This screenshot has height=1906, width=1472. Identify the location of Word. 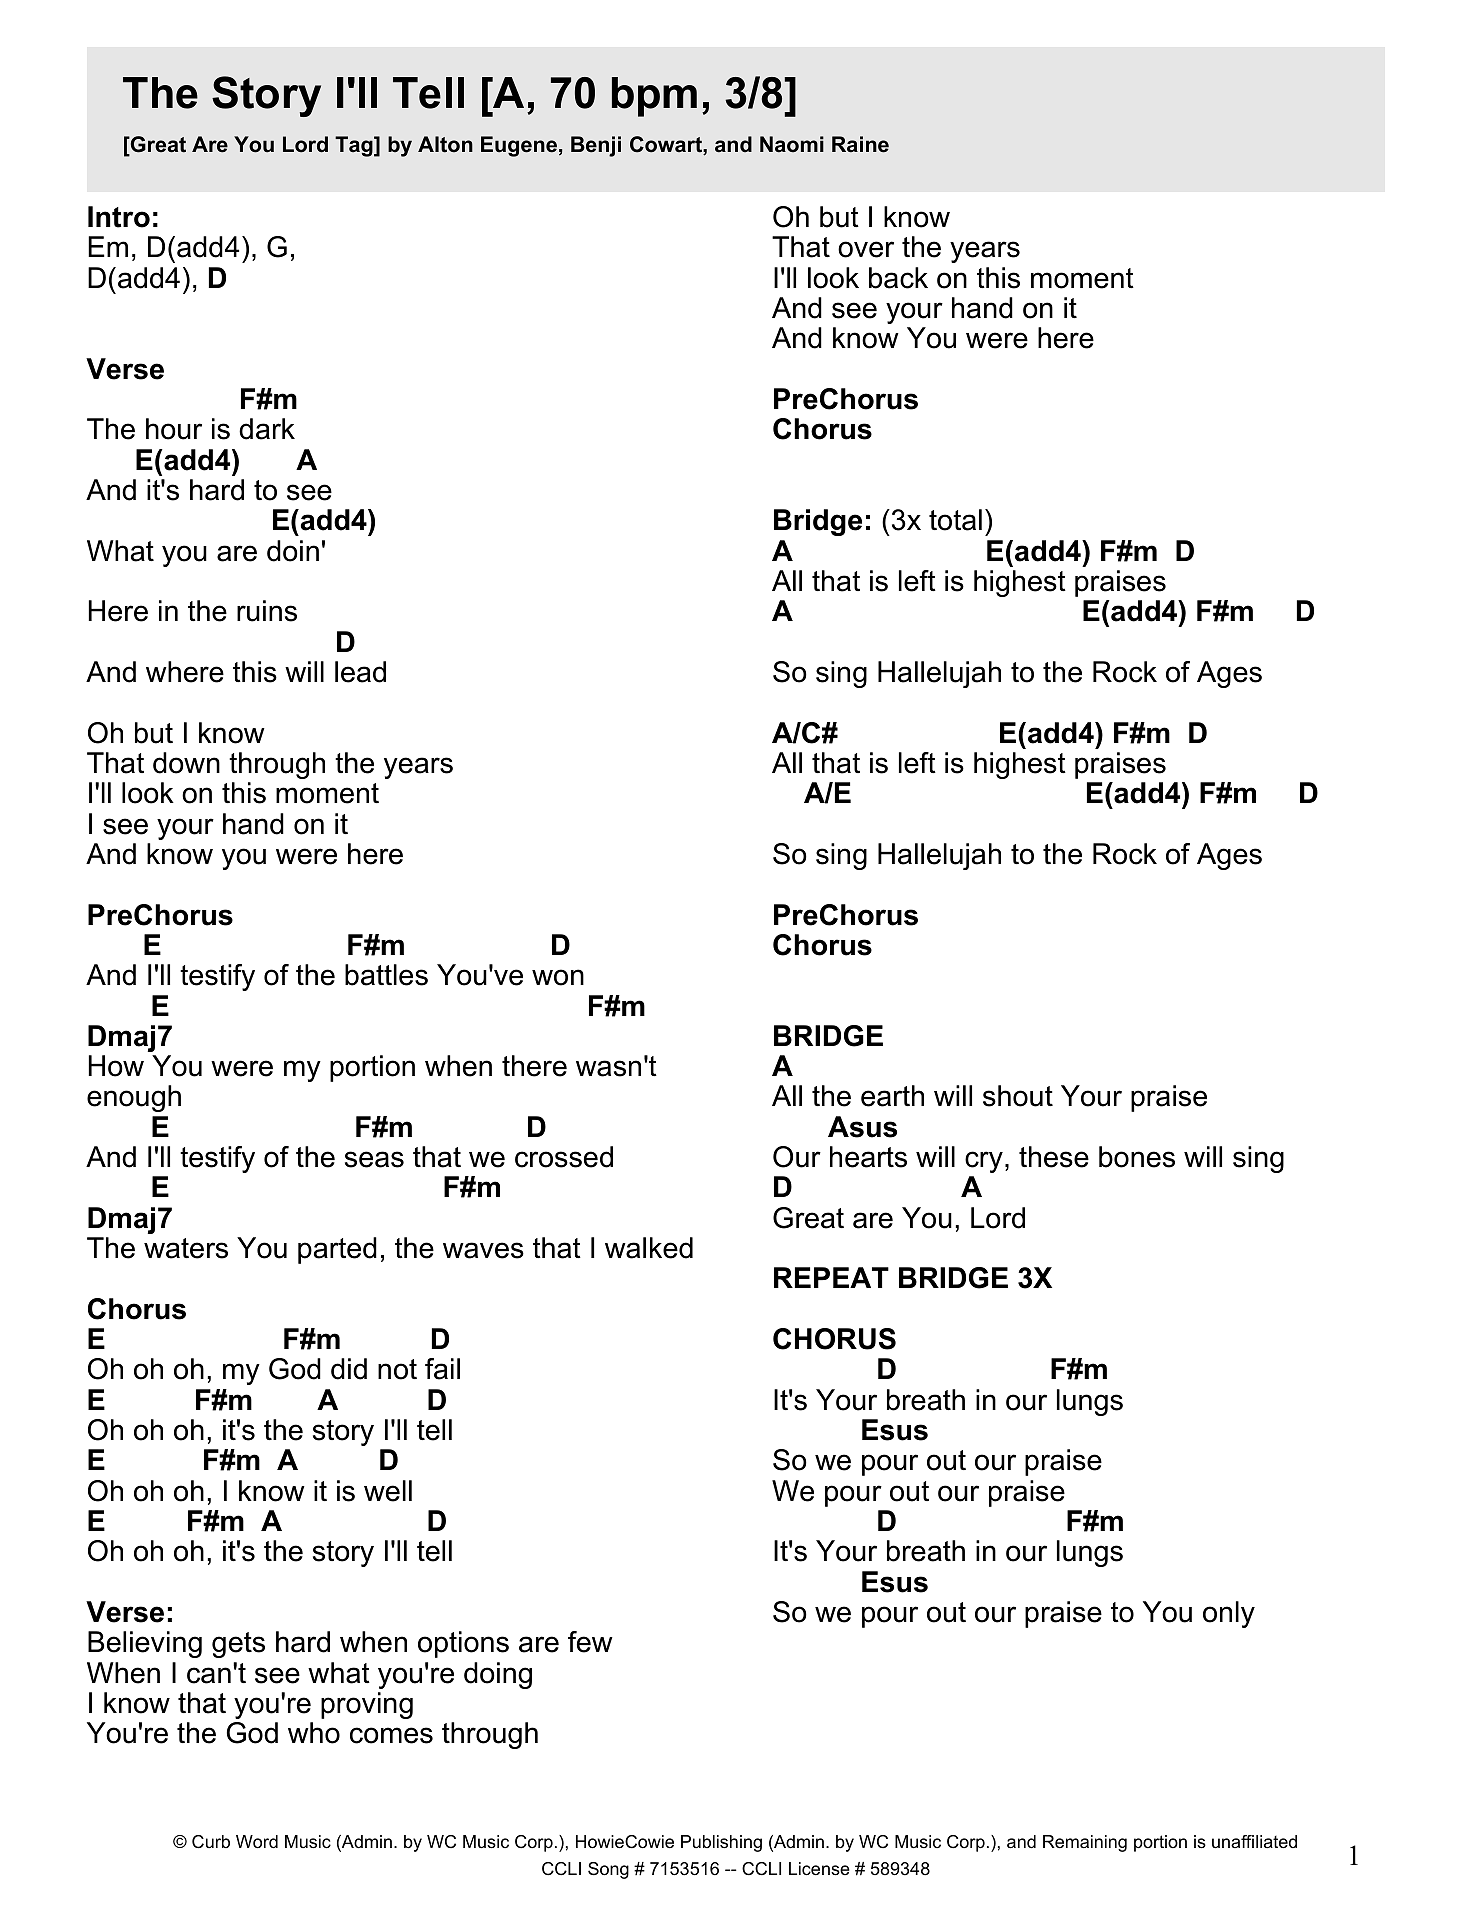
(257, 1842).
